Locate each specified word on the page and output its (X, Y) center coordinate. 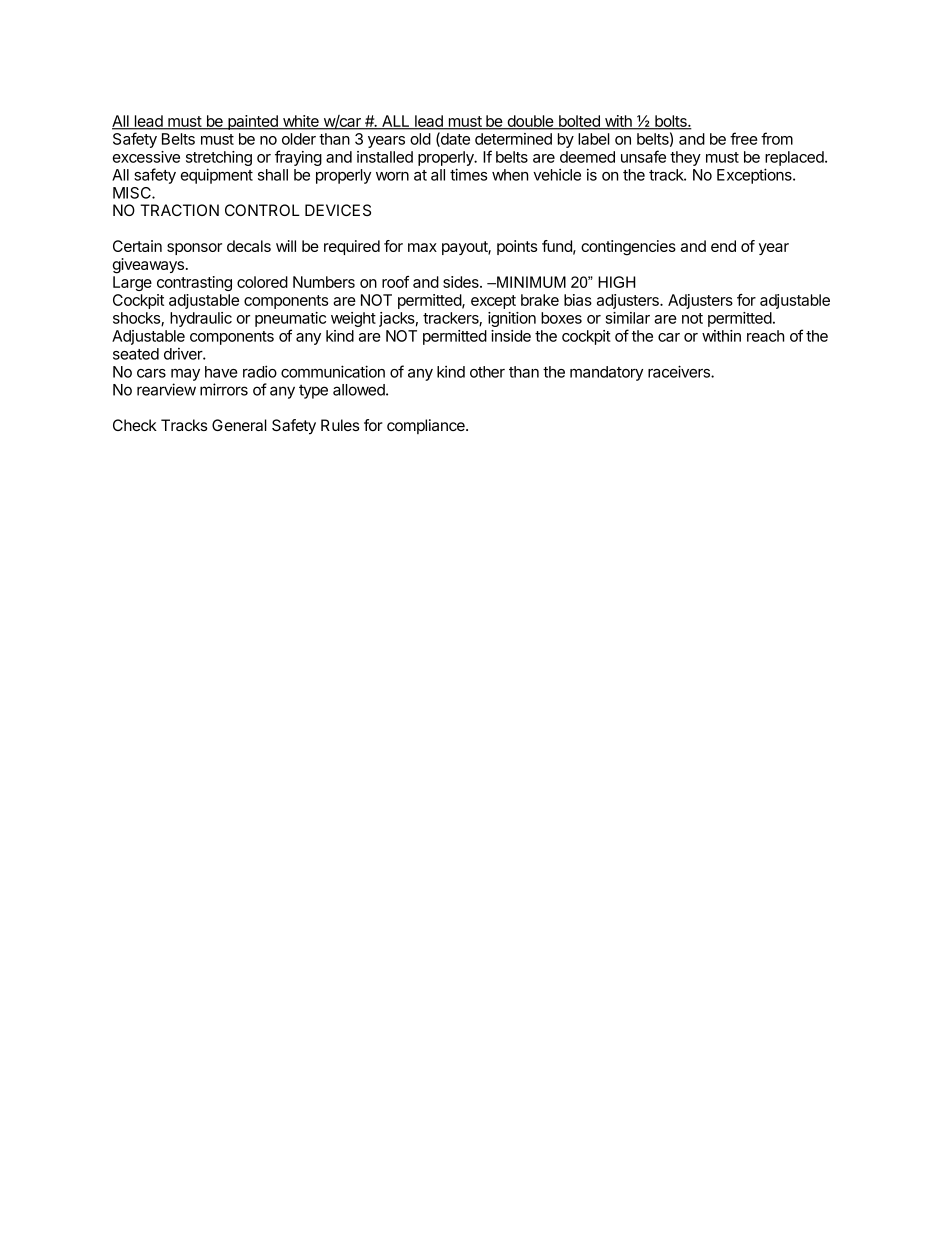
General (239, 425)
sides (462, 282)
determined (513, 139)
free (744, 138)
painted (253, 122)
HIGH (616, 282)
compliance (427, 426)
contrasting (194, 283)
